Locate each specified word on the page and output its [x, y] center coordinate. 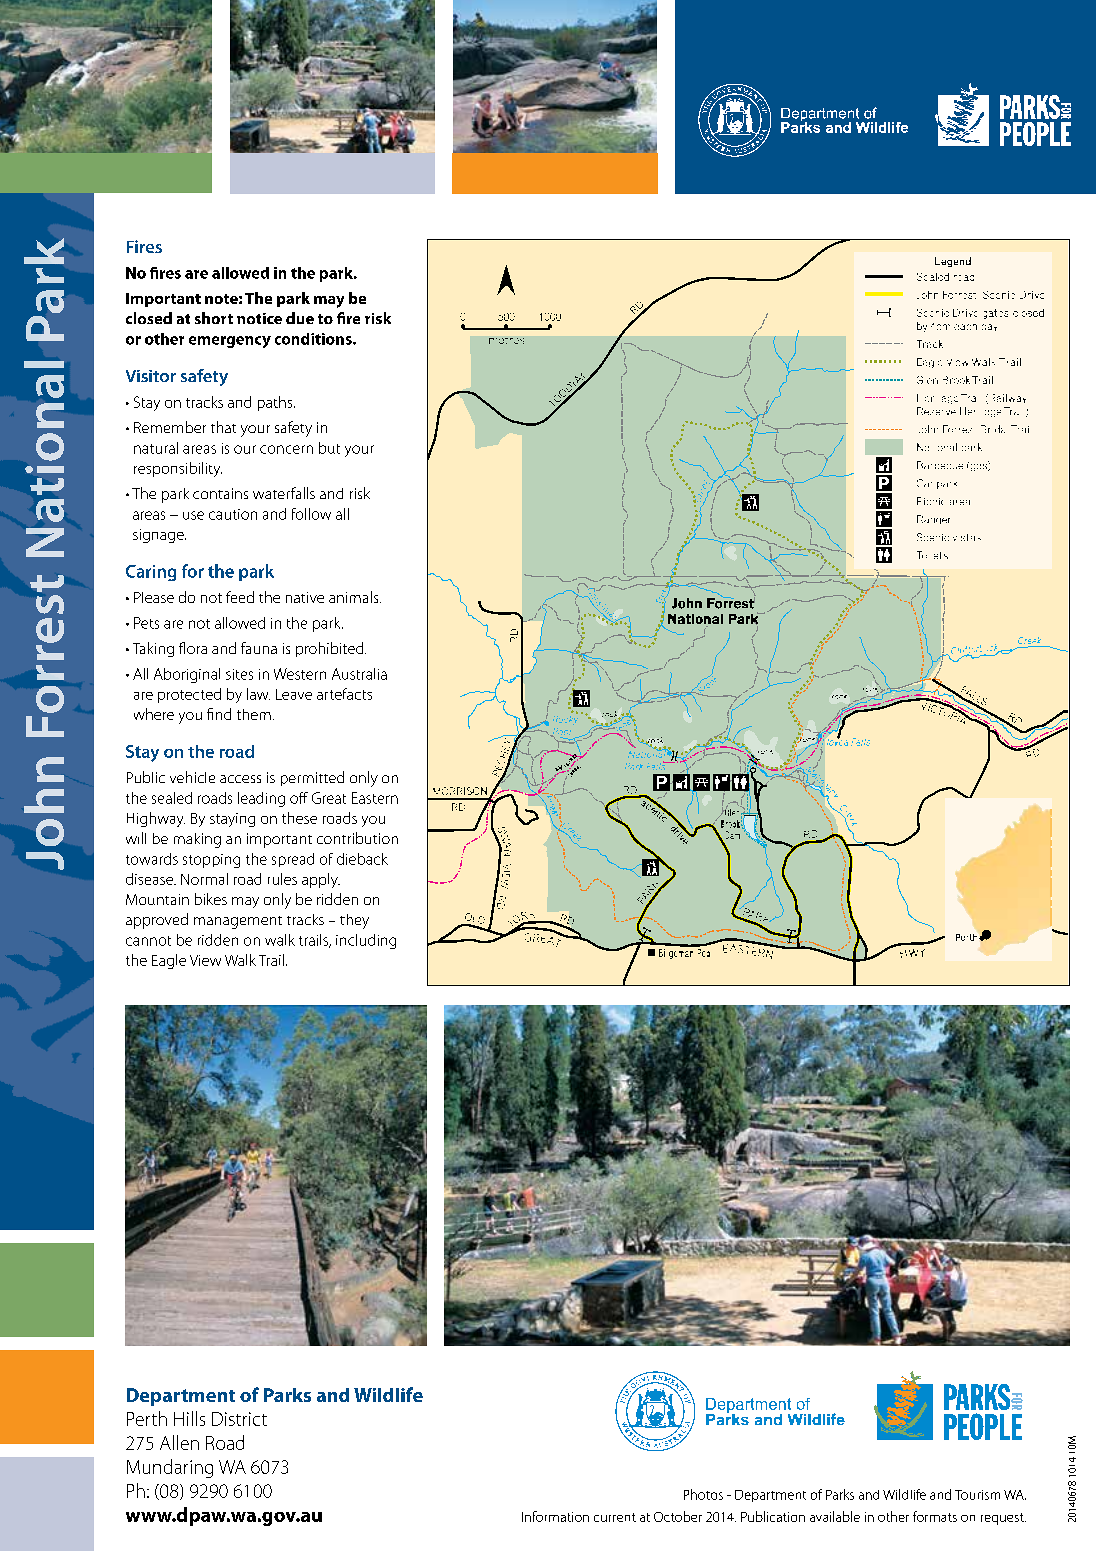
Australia [359, 674]
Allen [179, 1442]
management [238, 922]
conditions [314, 339]
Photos [703, 1494]
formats [935, 1516]
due [300, 318]
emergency [230, 342]
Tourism [977, 1495]
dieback [362, 859]
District [239, 1419]
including [366, 941]
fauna [259, 648]
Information [555, 1516]
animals [355, 597]
